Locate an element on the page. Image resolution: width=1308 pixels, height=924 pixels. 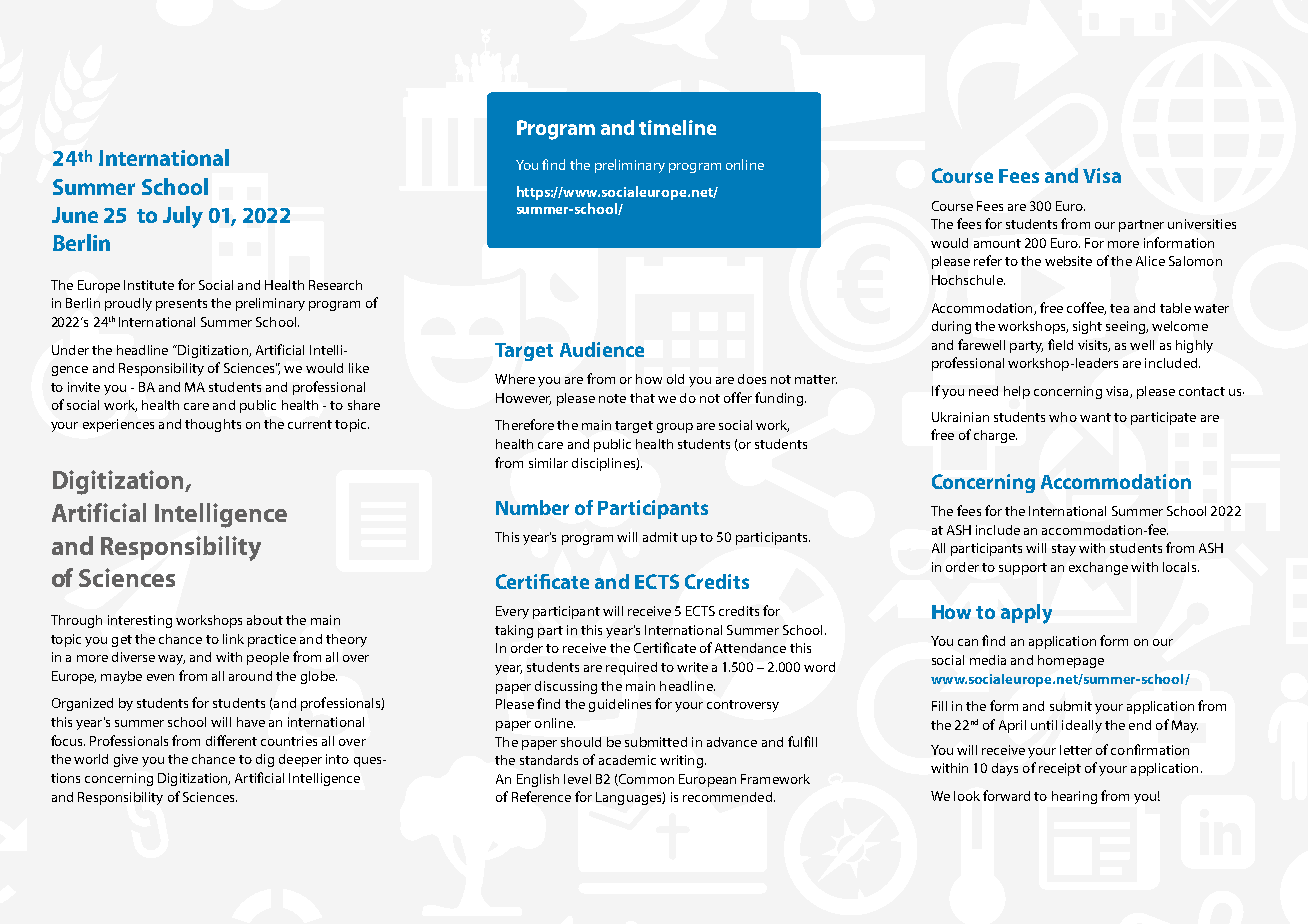
Audience is located at coordinates (602, 349).
